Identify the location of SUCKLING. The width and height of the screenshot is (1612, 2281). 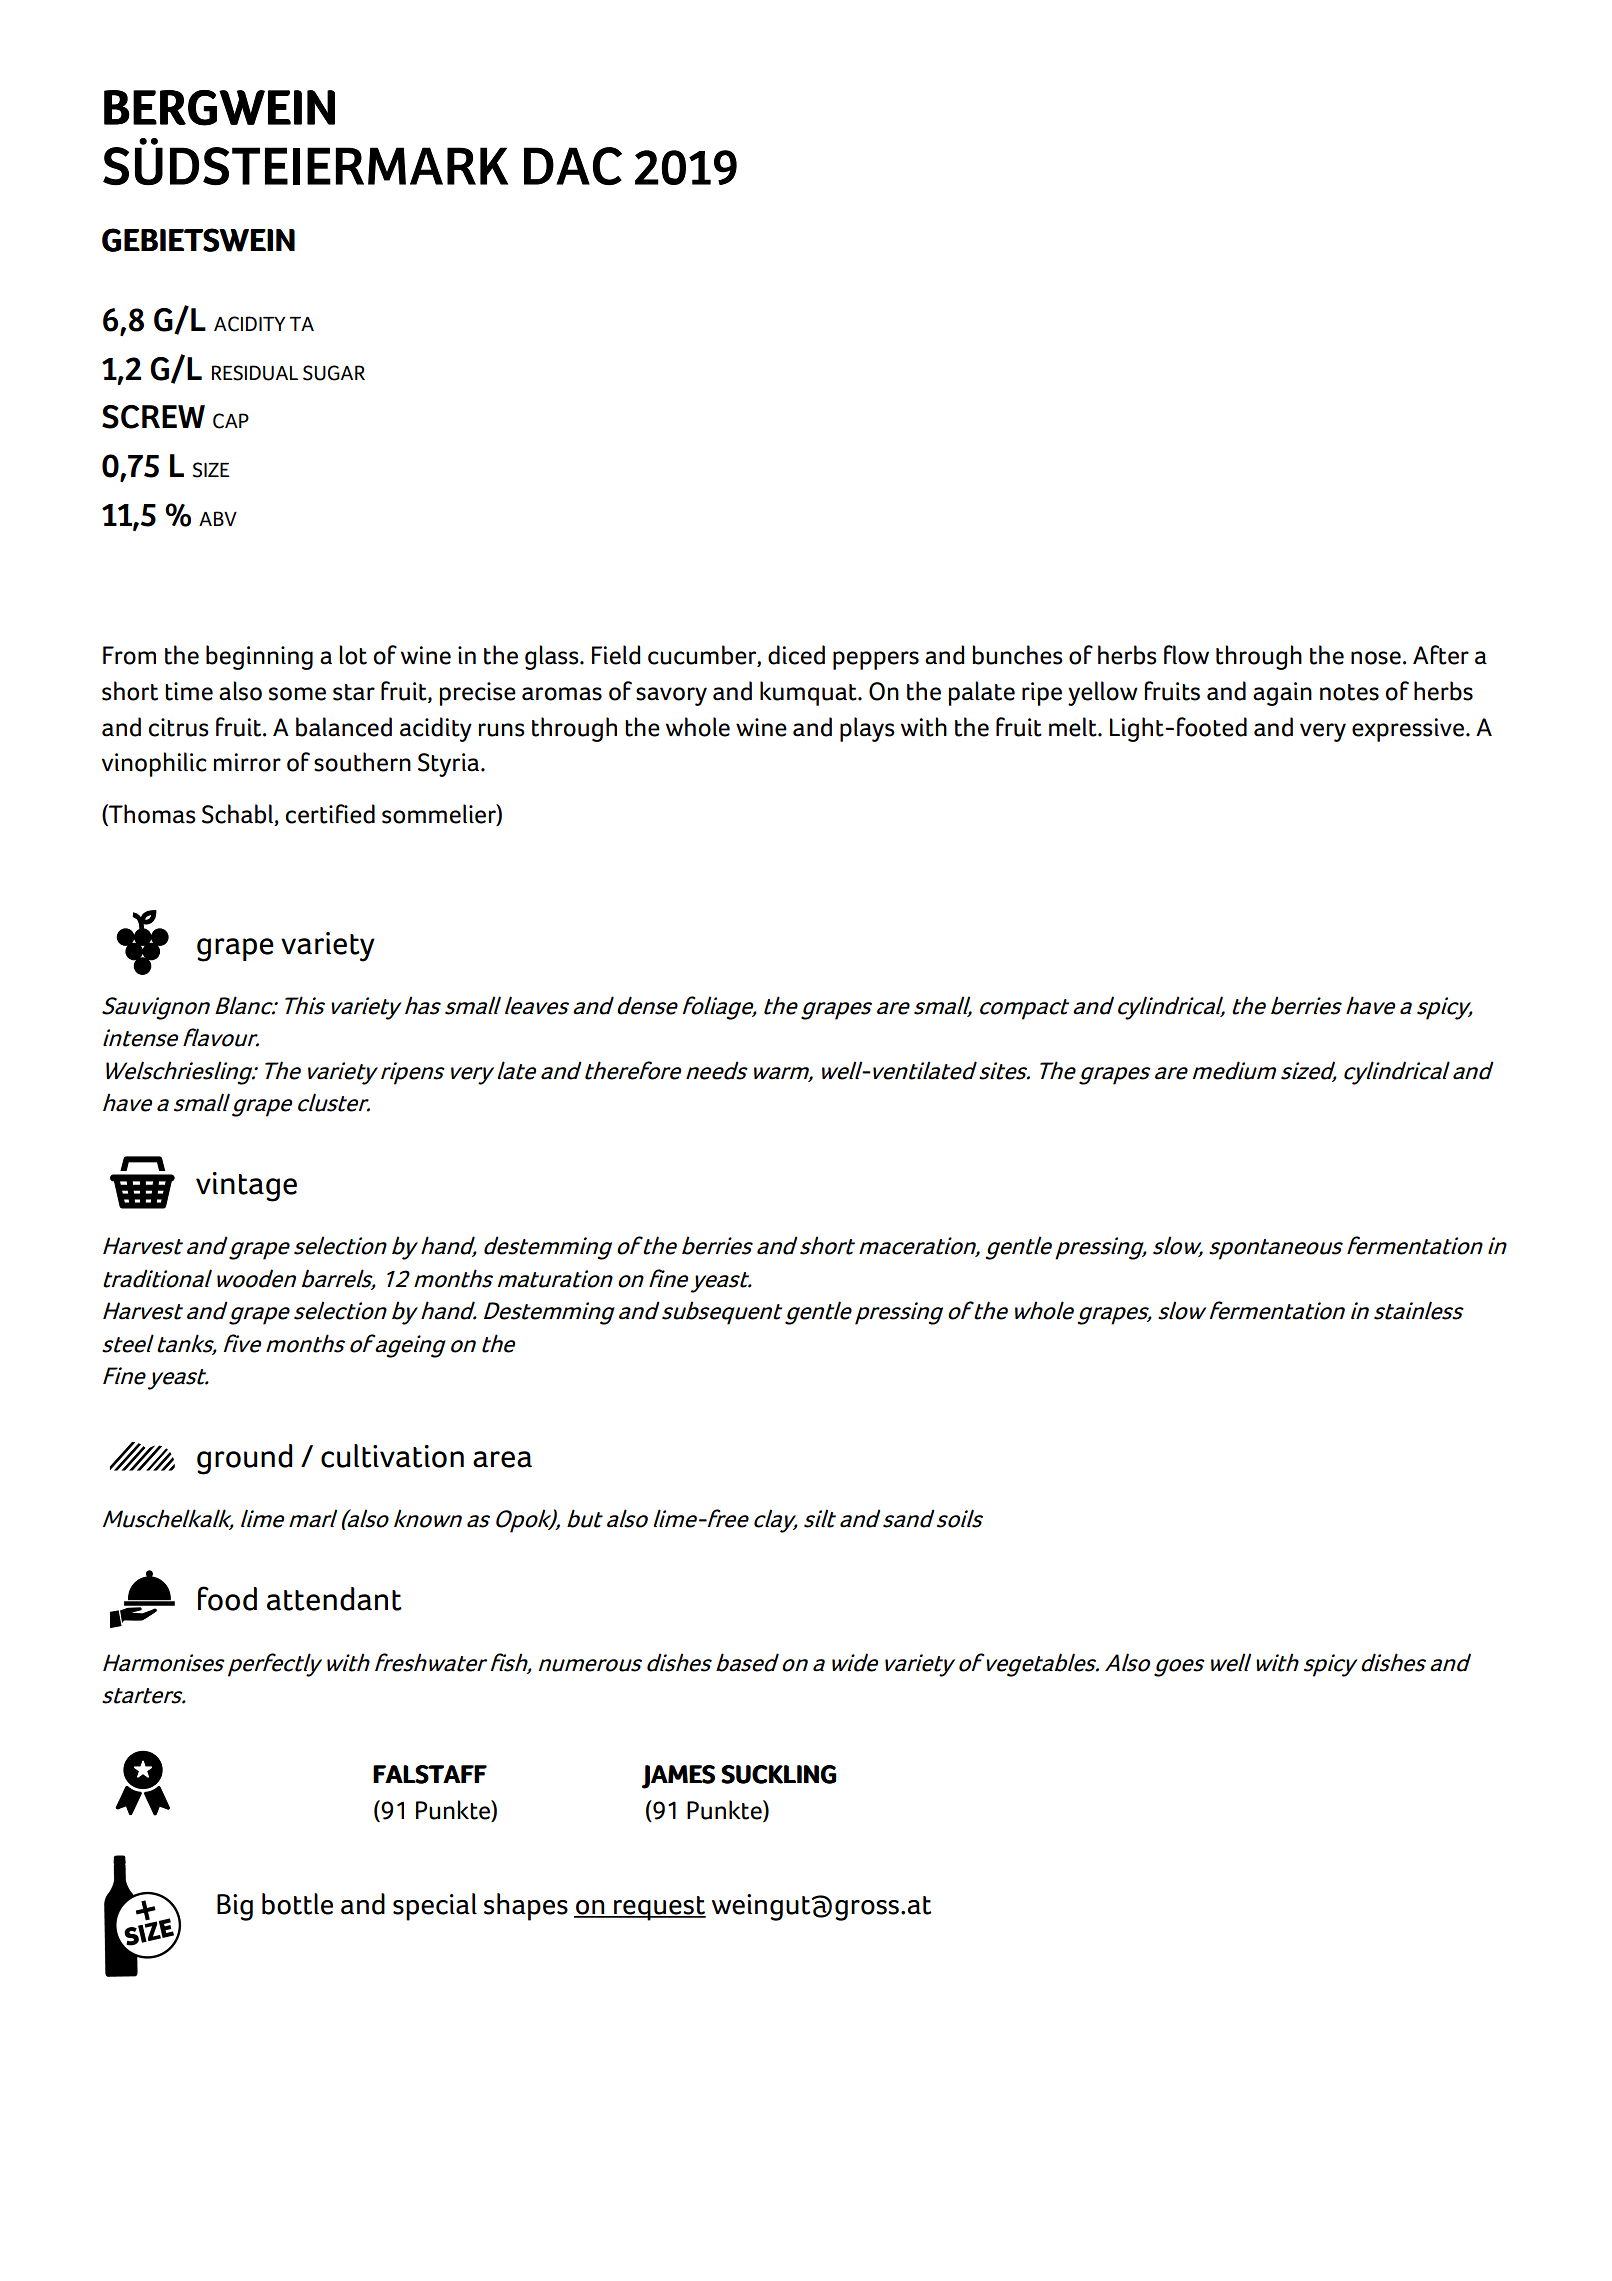
(778, 1774).
